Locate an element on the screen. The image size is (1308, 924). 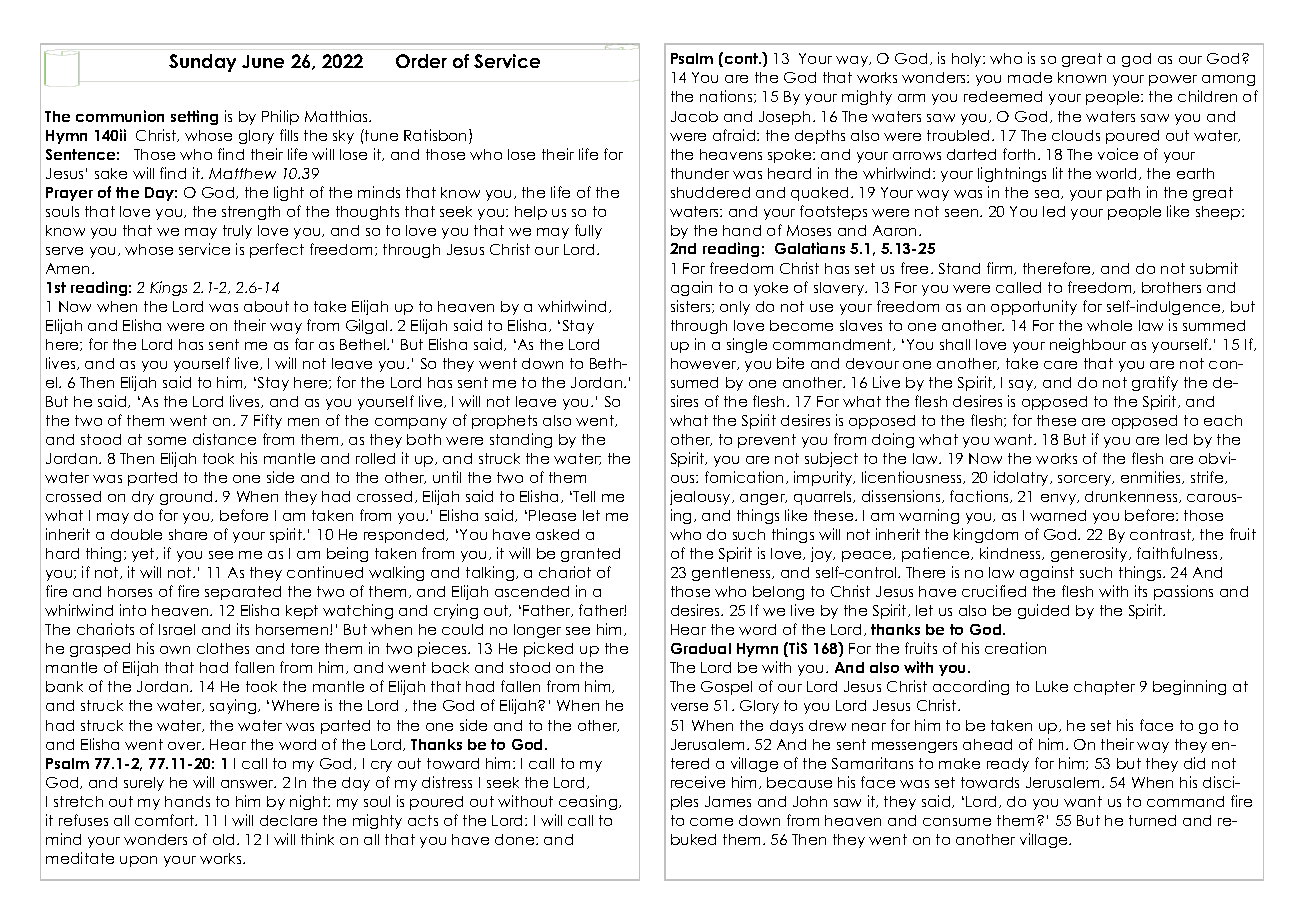
sorcery is located at coordinates (1086, 480).
